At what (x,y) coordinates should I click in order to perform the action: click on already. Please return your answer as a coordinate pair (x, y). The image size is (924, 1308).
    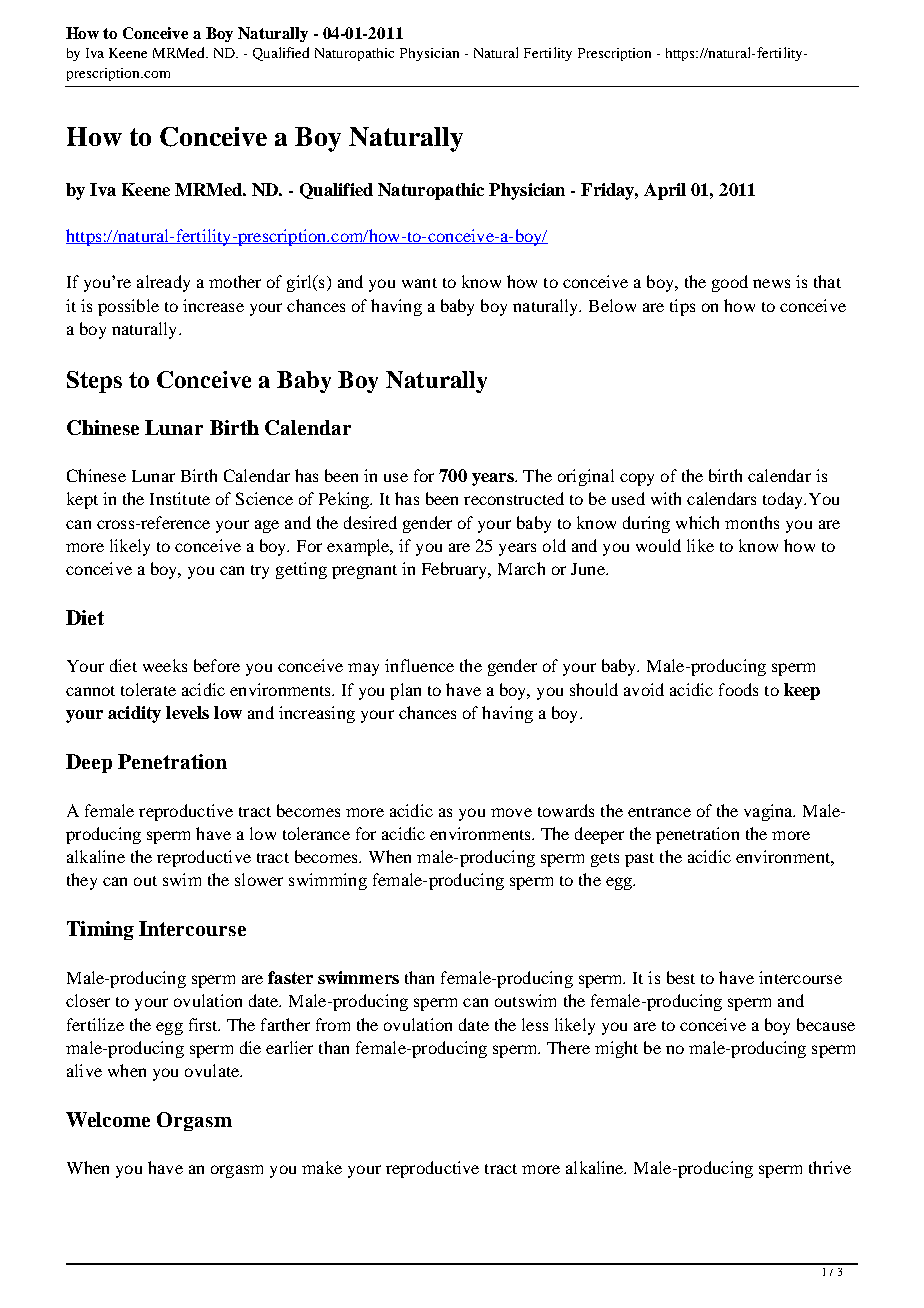
    Looking at the image, I should click on (163, 283).
